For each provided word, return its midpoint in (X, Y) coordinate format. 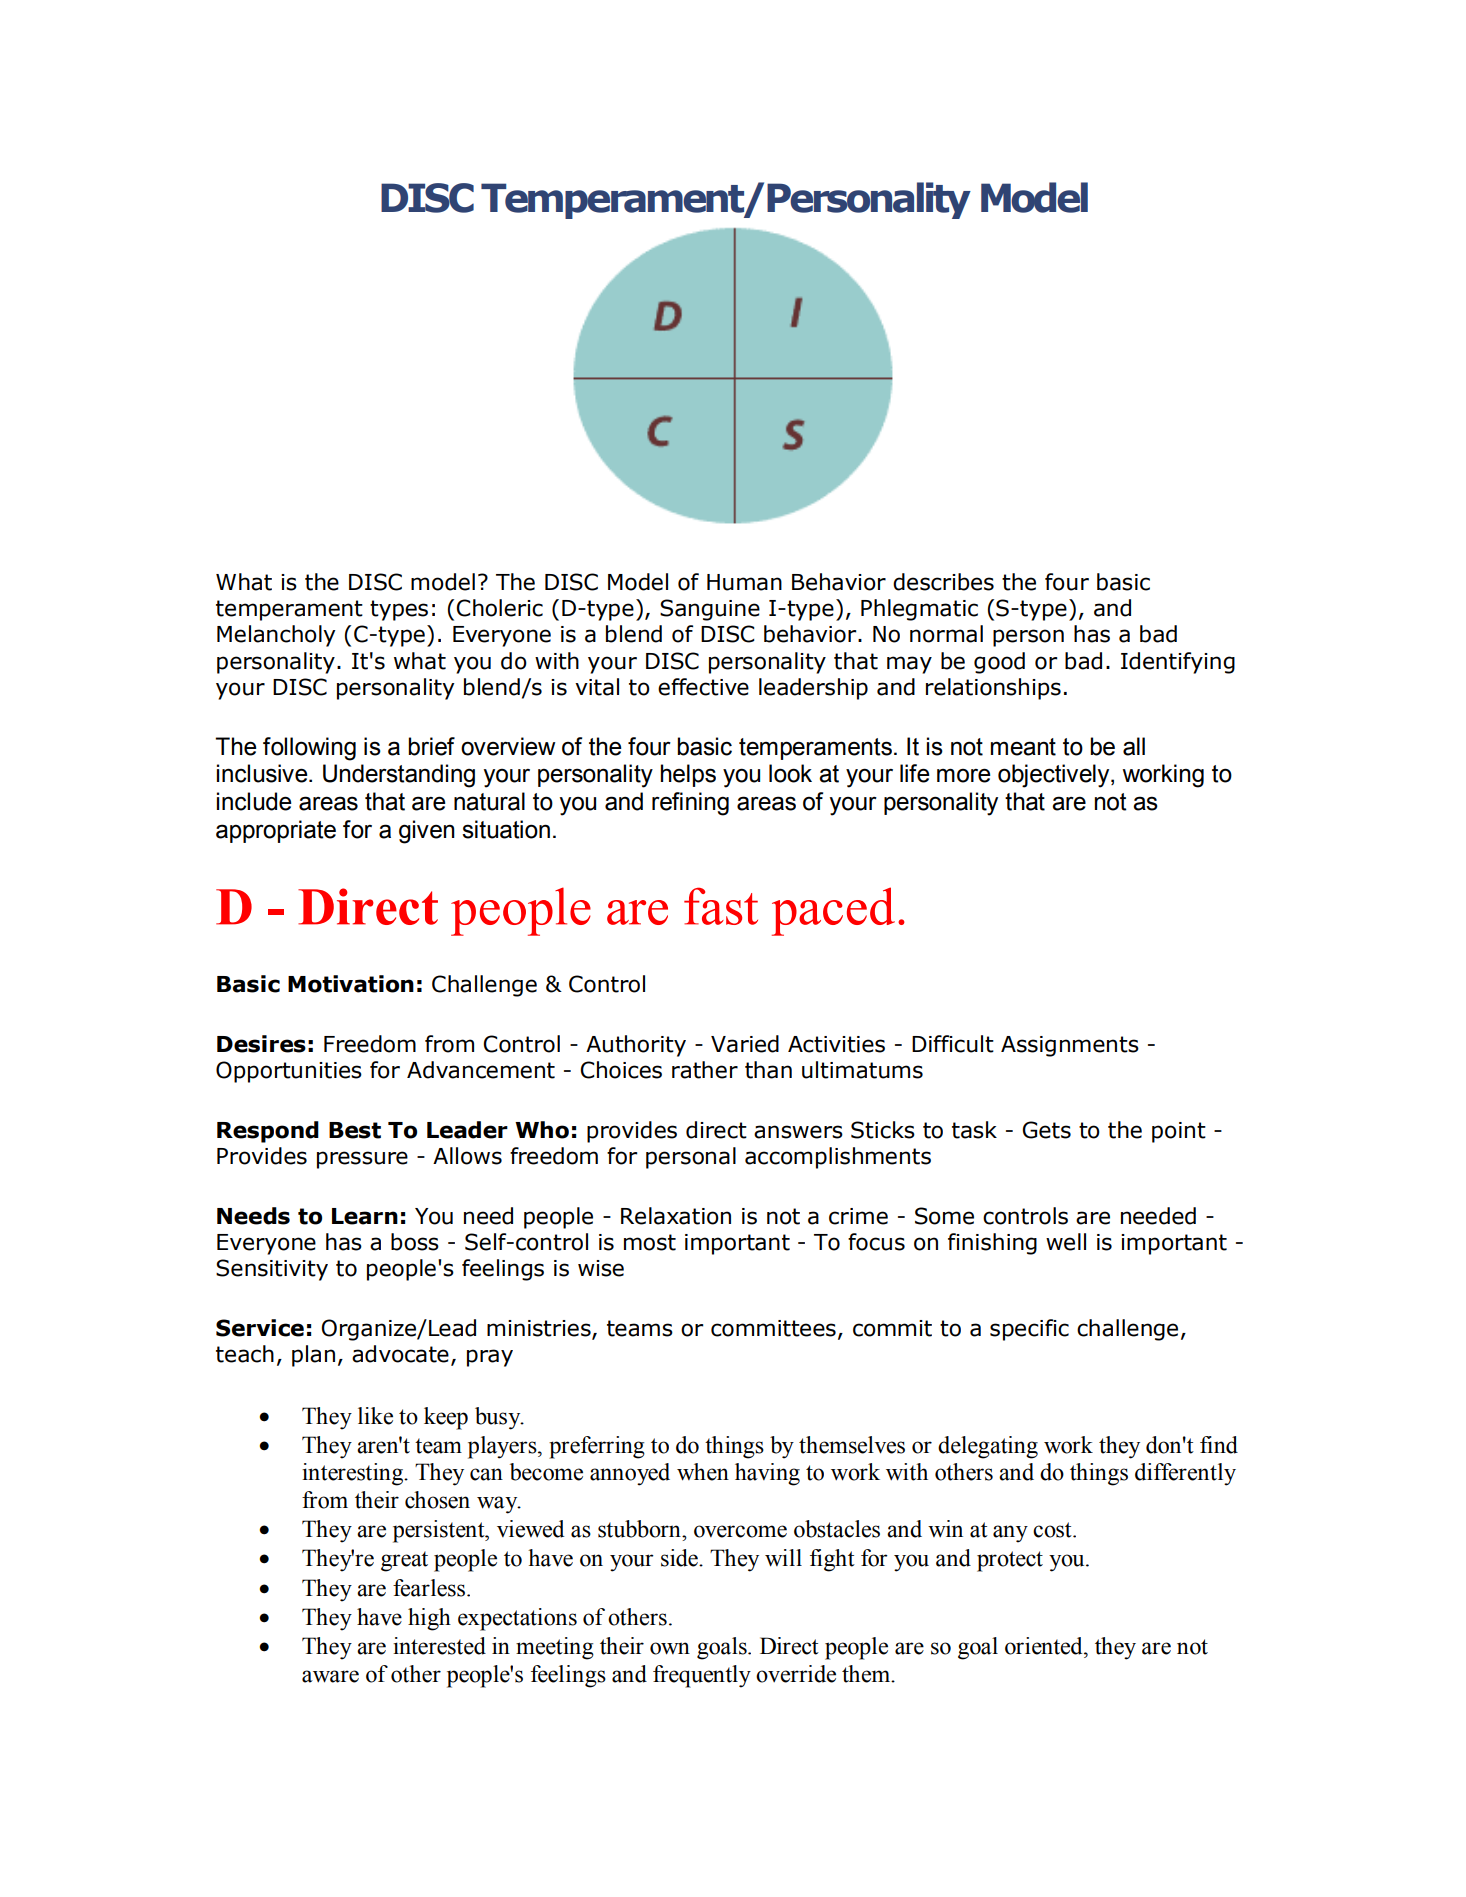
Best (355, 1130)
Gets (1046, 1130)
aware (330, 1676)
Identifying (1178, 663)
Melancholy (276, 636)
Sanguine (710, 610)
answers (798, 1132)
